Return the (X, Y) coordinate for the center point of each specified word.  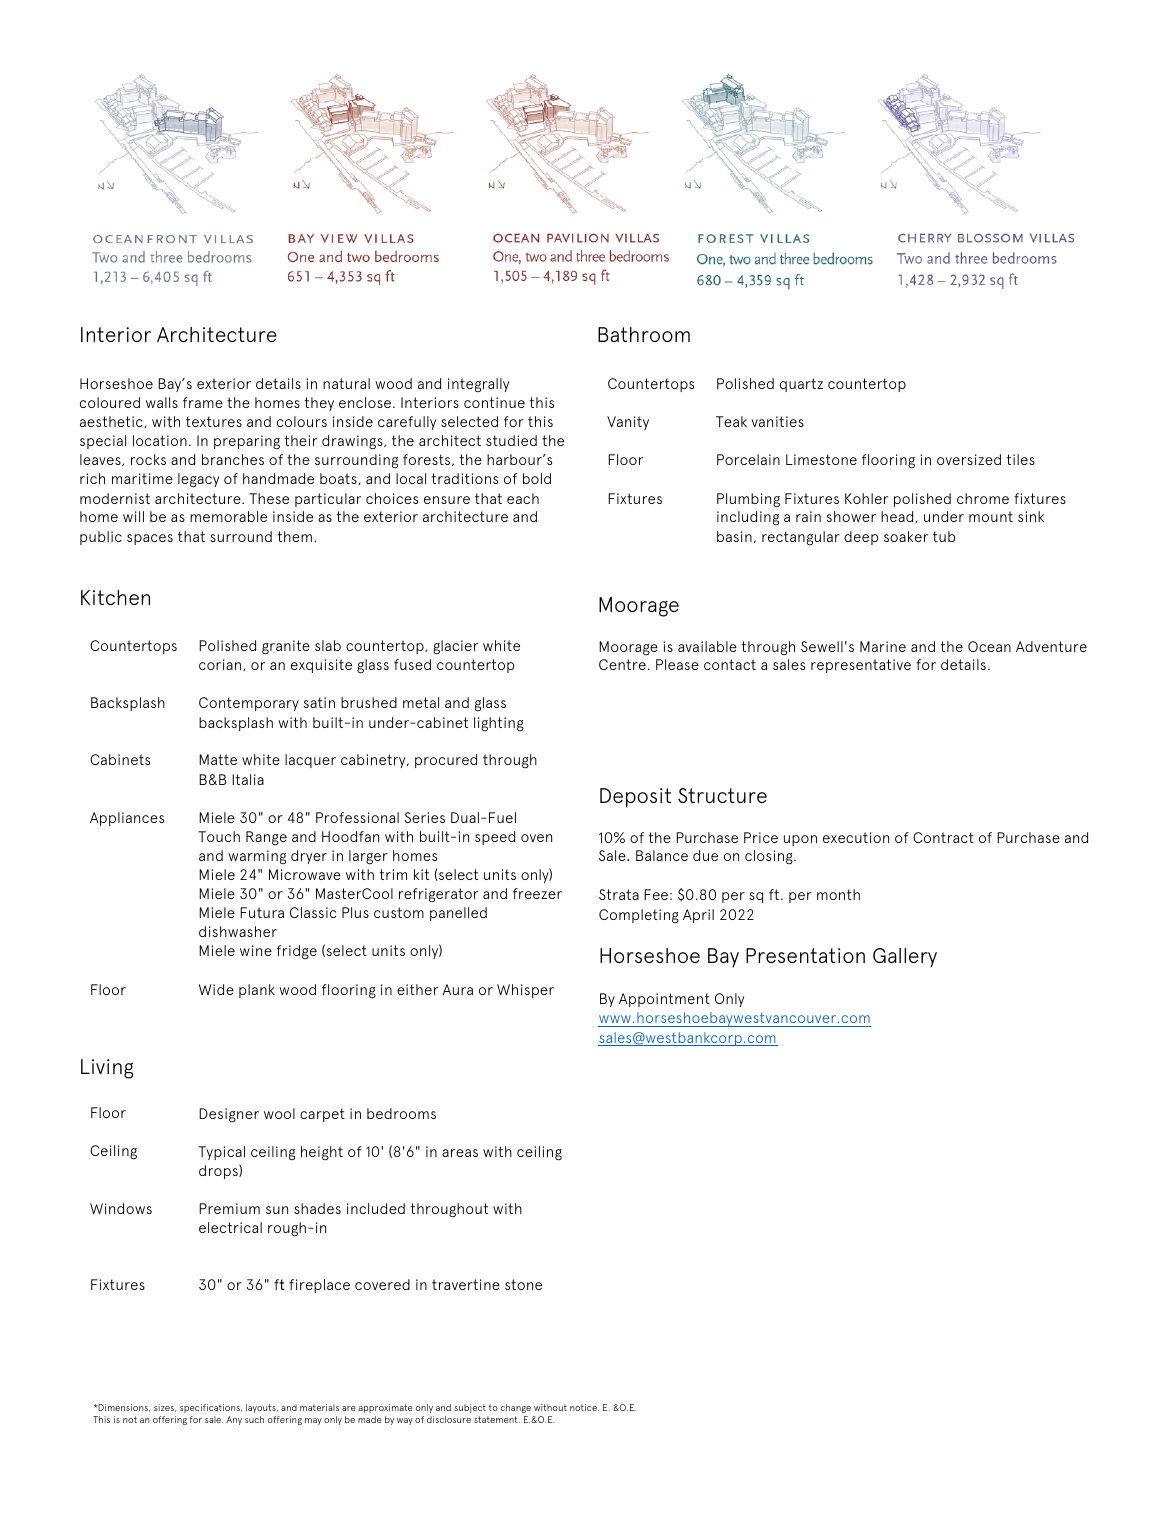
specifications (211, 1408)
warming (257, 857)
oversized (969, 459)
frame (203, 402)
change (516, 1408)
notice (584, 1407)
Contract (943, 837)
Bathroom (644, 334)
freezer (537, 893)
